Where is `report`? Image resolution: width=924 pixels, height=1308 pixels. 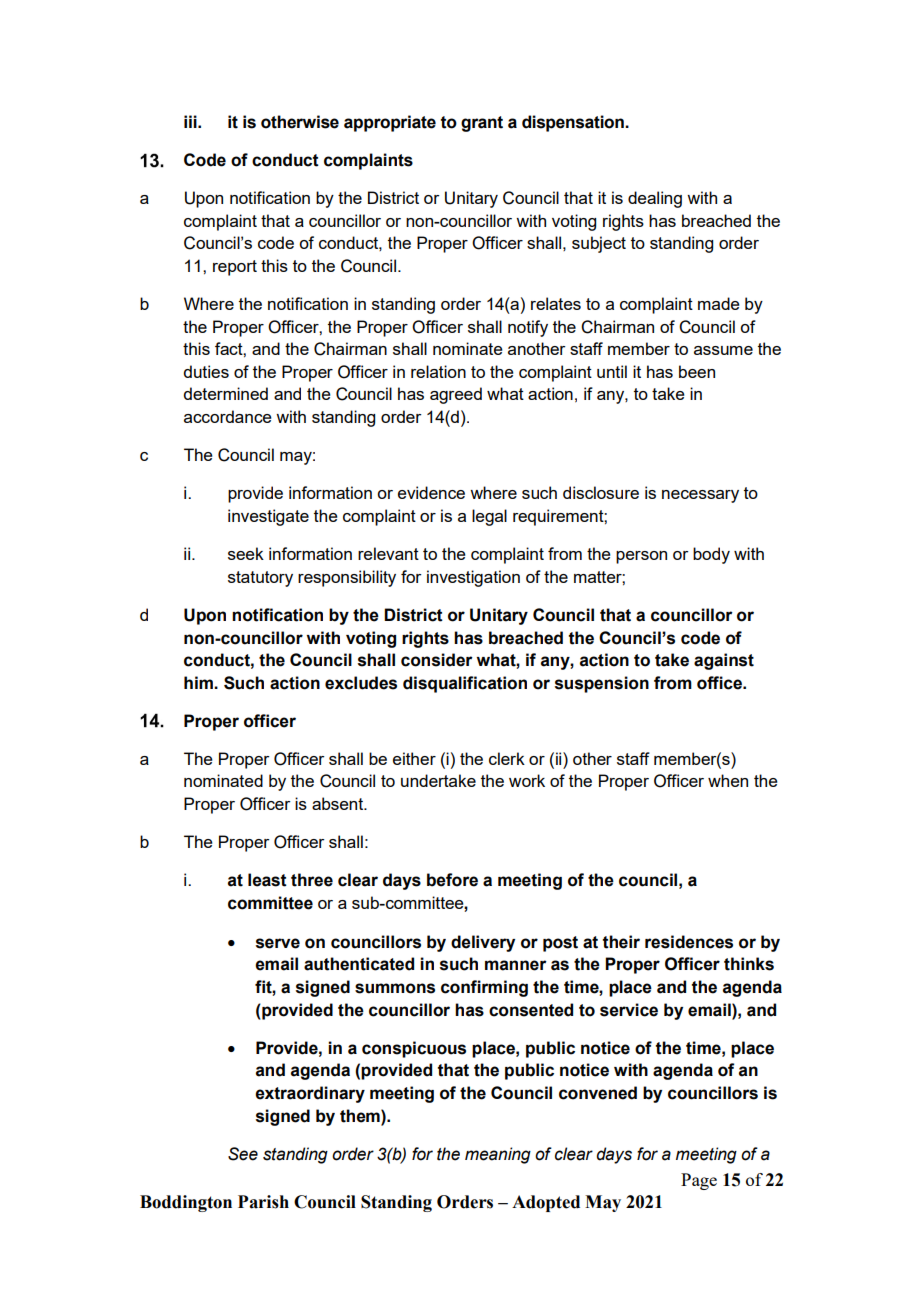 report is located at coordinates (235, 268).
